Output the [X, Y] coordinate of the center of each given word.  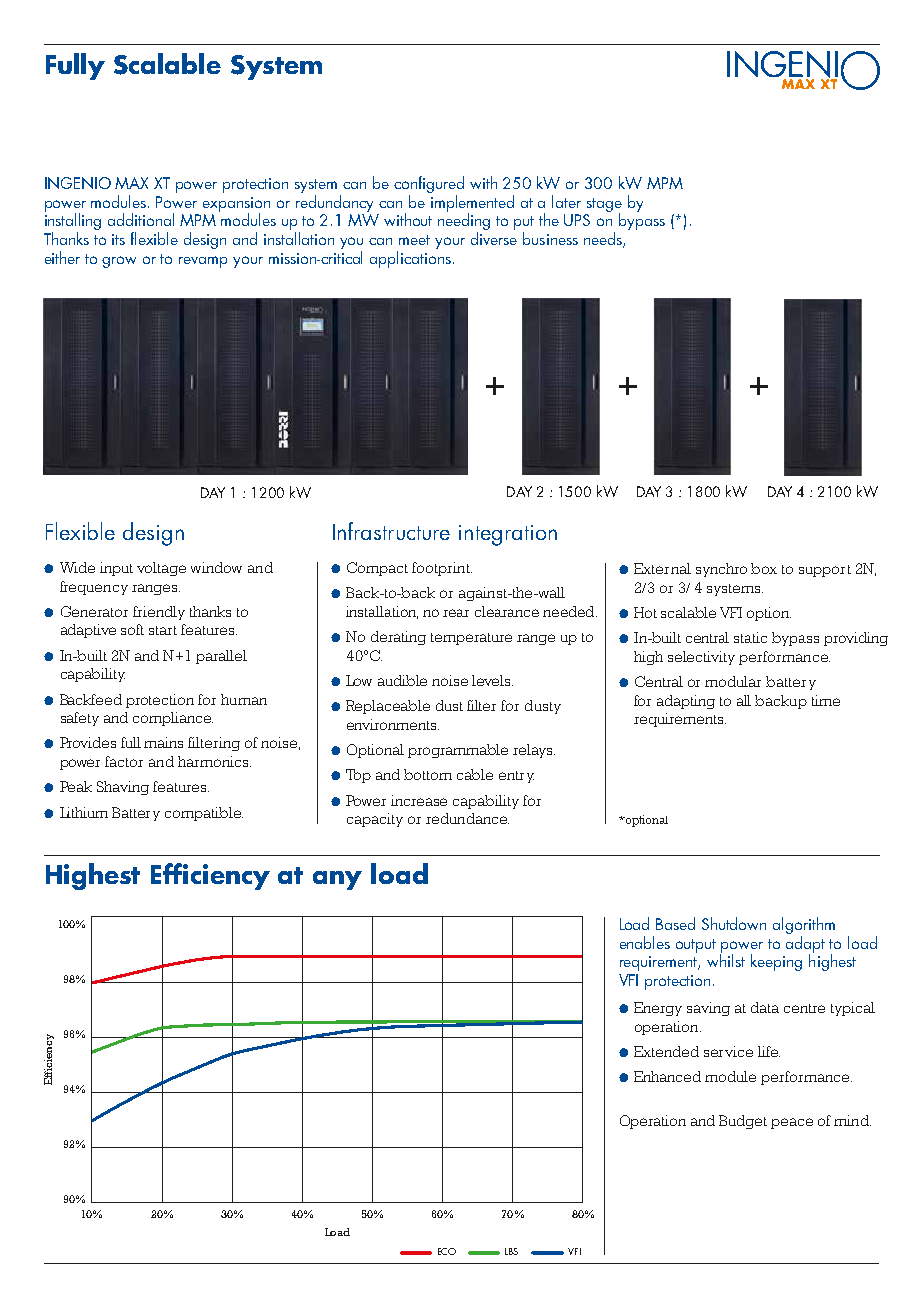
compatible [204, 814]
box [764, 568]
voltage [161, 569]
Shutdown [734, 923]
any [337, 880]
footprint [442, 569]
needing [464, 222]
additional [141, 219]
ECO [447, 1251]
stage [604, 206]
